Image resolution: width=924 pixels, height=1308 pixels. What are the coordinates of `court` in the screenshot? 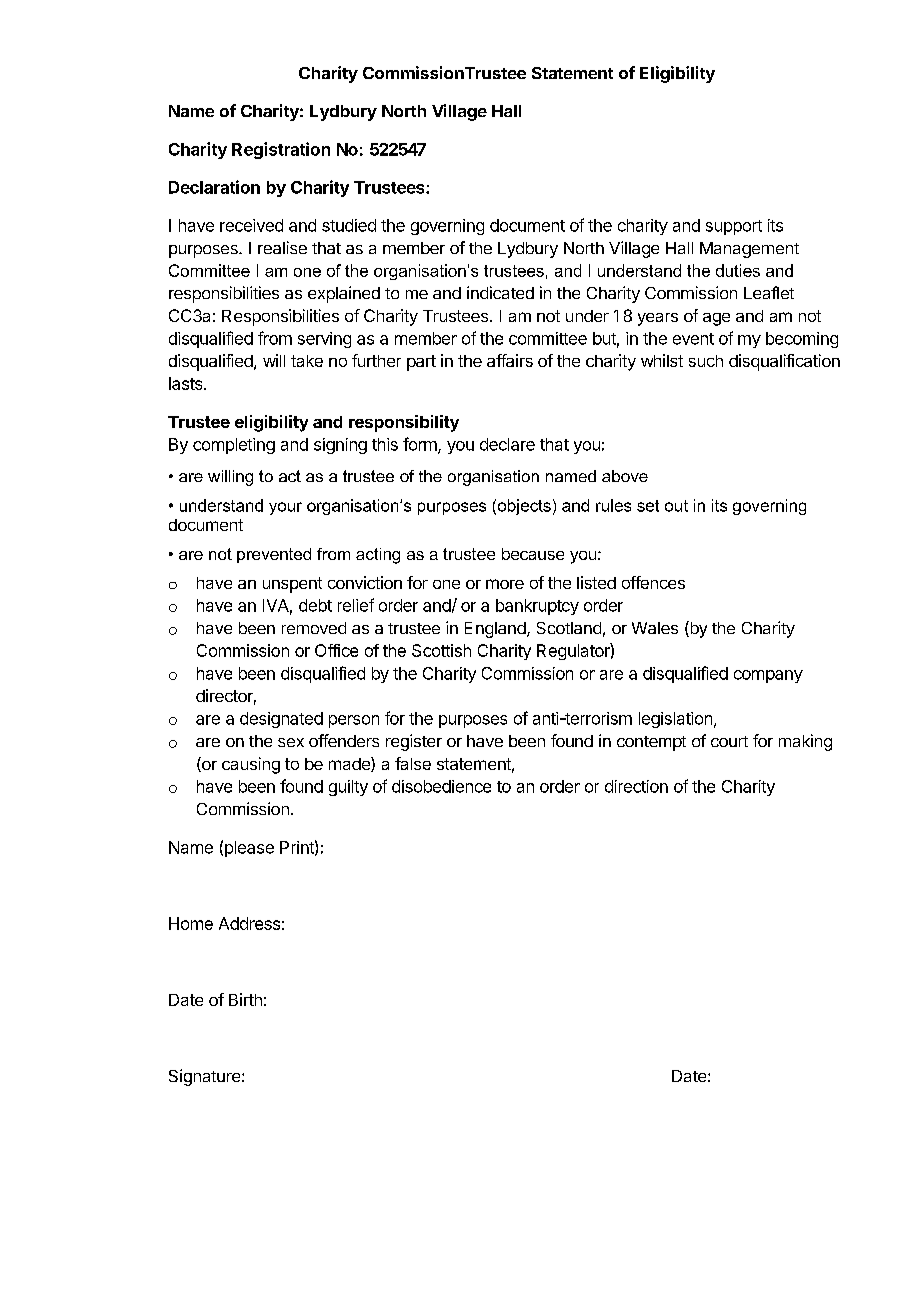 It's located at (729, 741).
